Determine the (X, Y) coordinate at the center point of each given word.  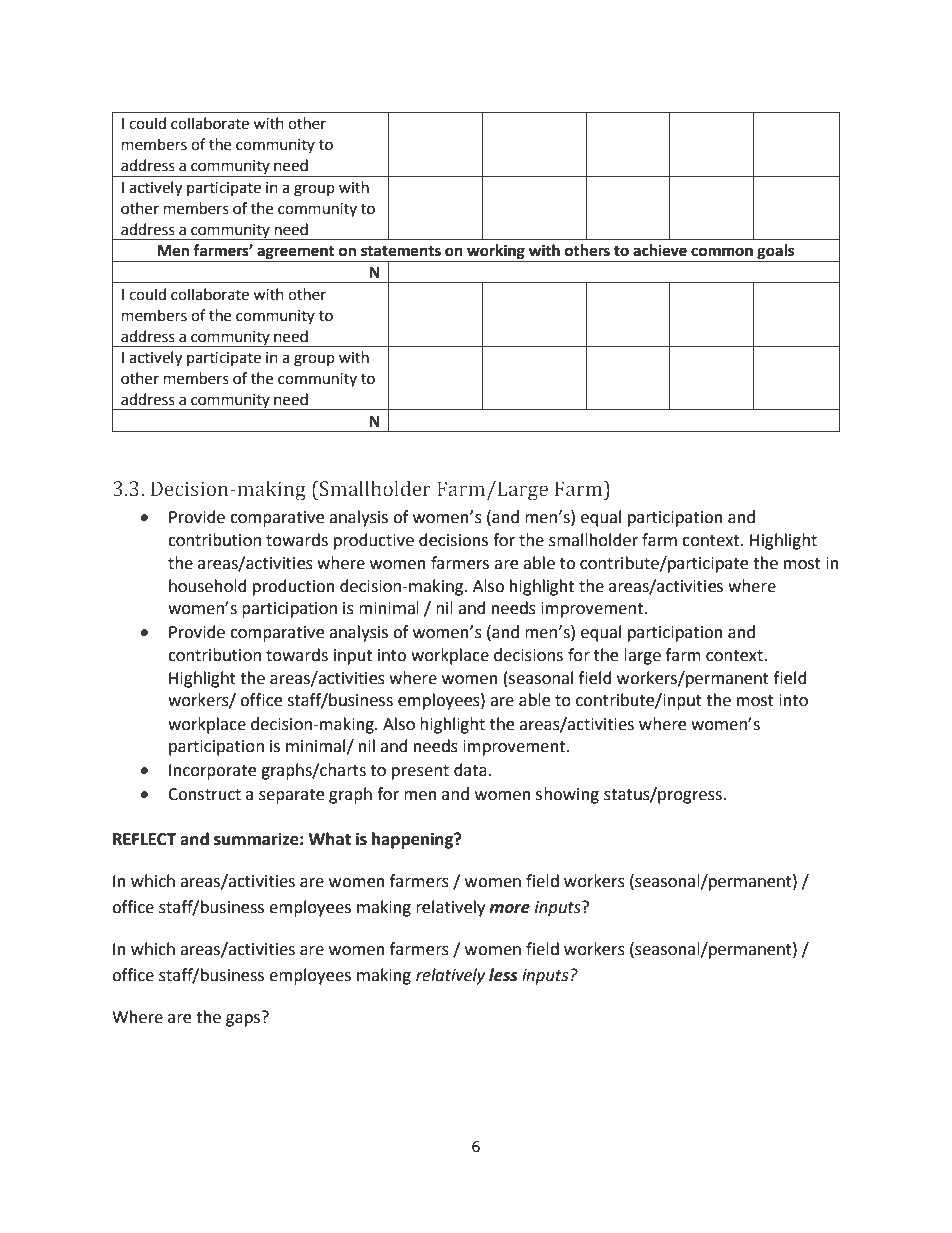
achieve (660, 250)
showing (567, 795)
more (509, 909)
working (496, 253)
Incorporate (212, 772)
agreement (296, 254)
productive (374, 541)
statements (401, 251)
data (470, 770)
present (420, 772)
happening (414, 840)
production (294, 587)
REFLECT (144, 839)
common (722, 252)
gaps (243, 1020)
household (208, 586)
